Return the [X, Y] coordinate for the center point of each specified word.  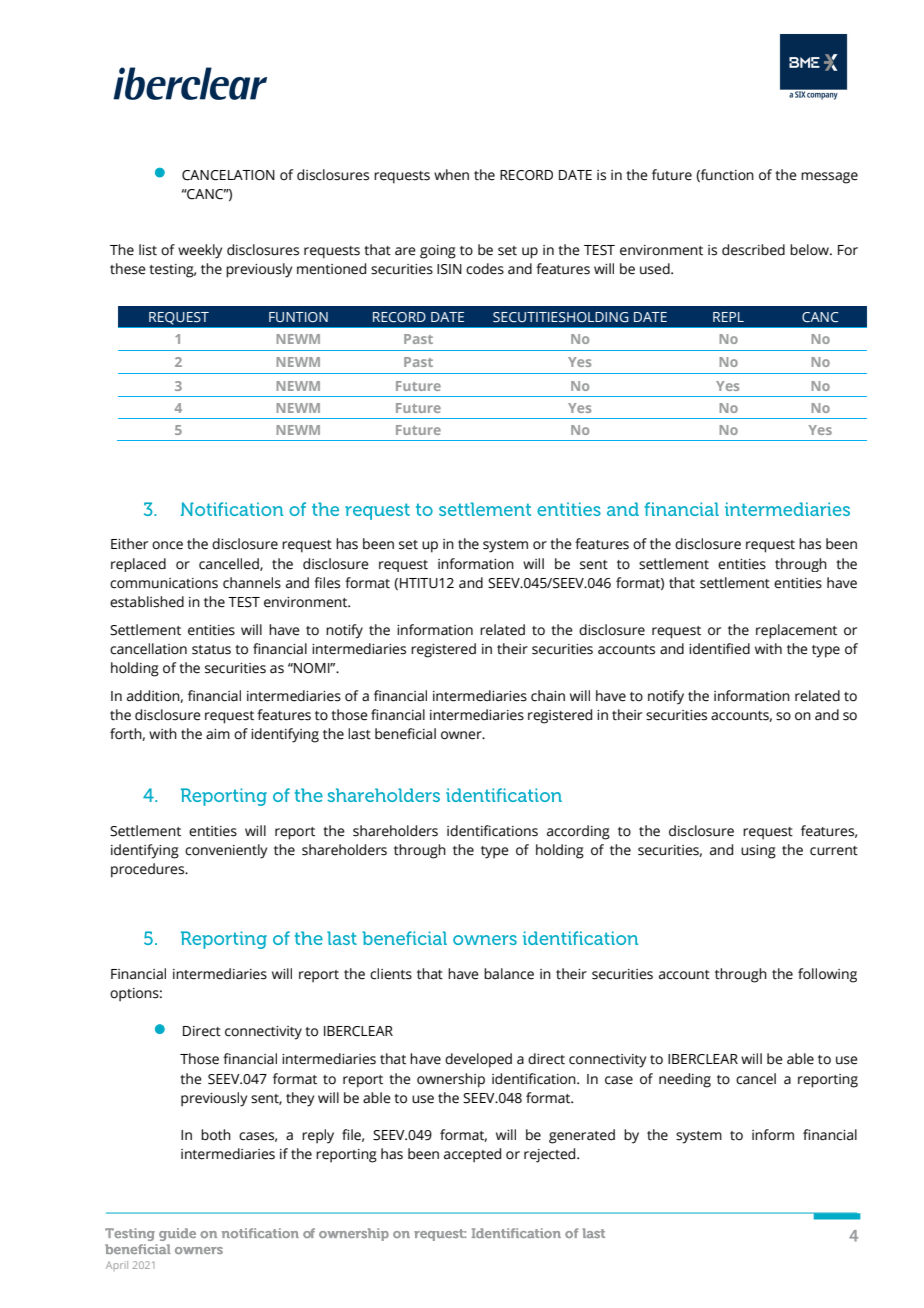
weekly [200, 251]
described [753, 250]
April [117, 1266]
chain [548, 696]
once [167, 545]
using [758, 852]
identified [719, 649]
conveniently [226, 851]
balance [509, 974]
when [451, 175]
